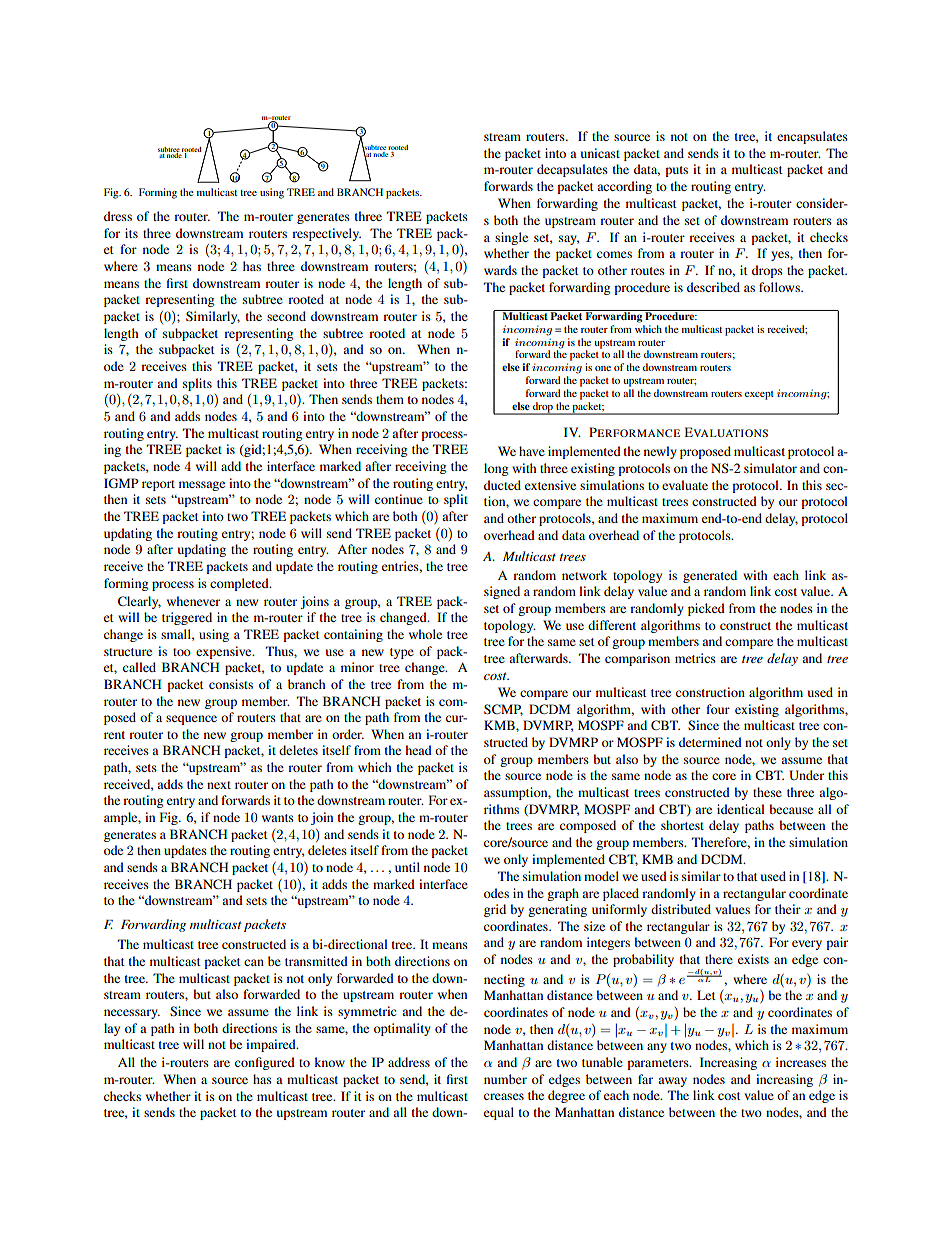 The image size is (952, 1233). I want to click on configured, so click(265, 1063).
